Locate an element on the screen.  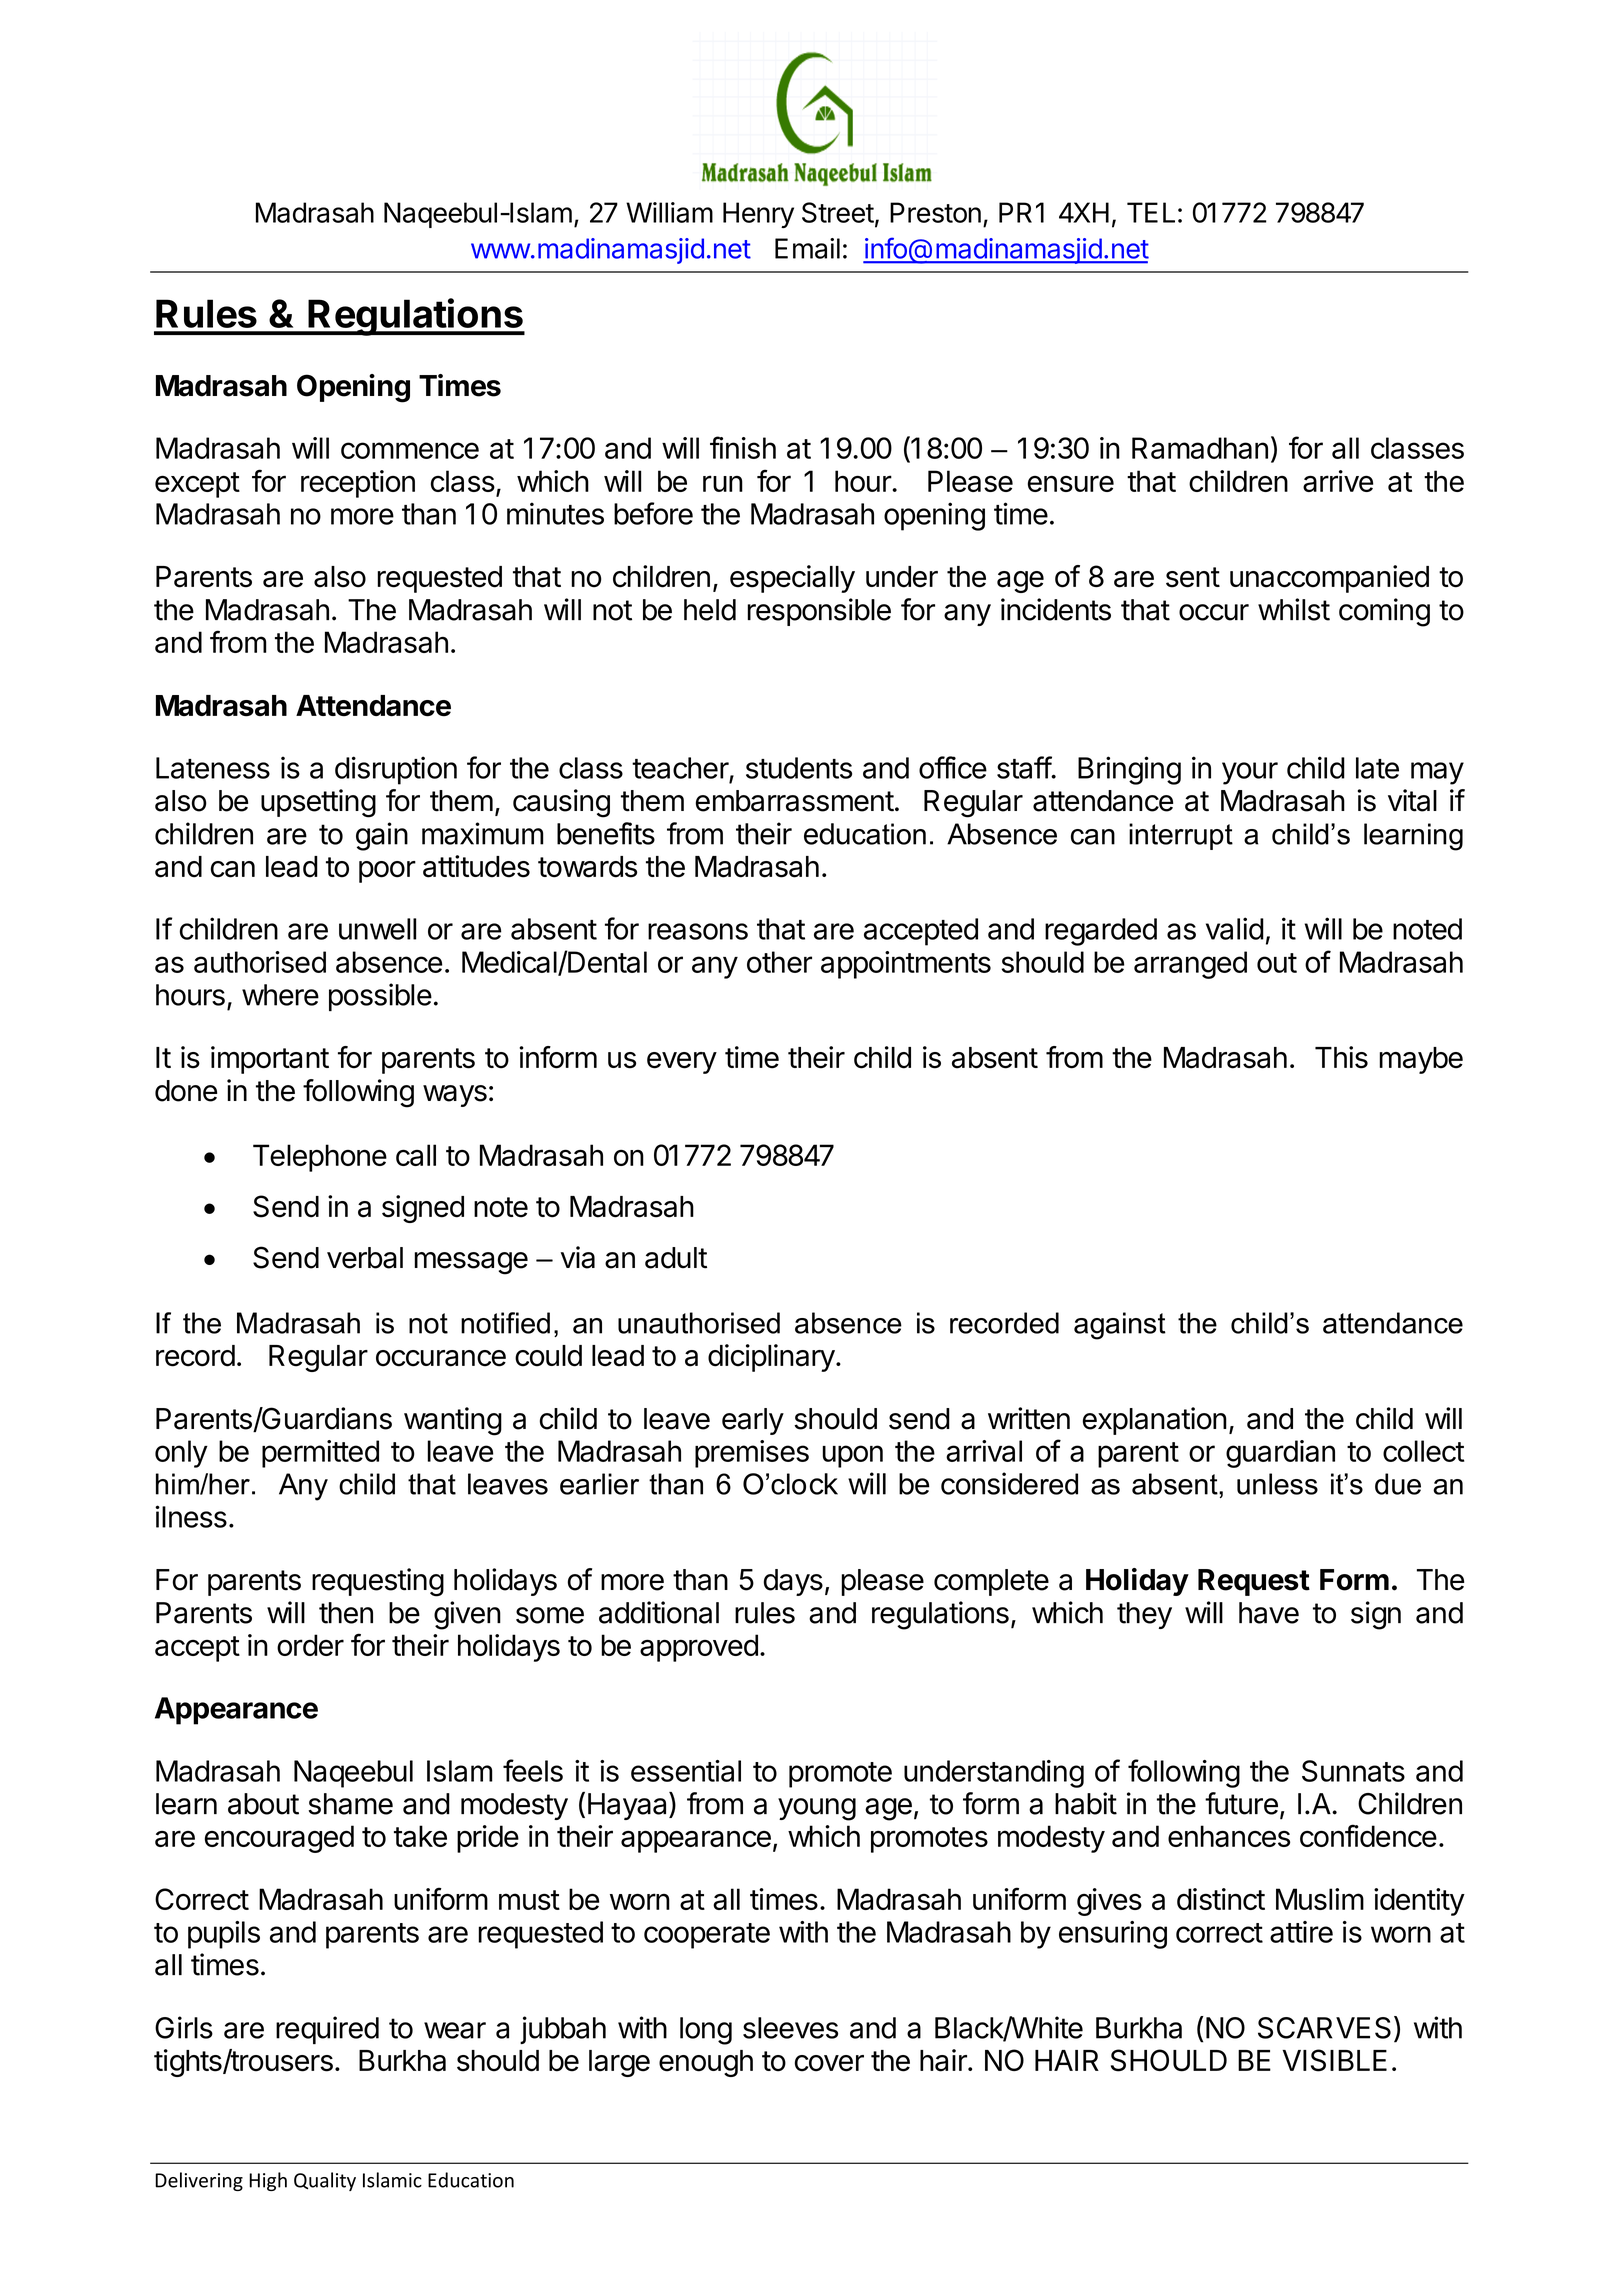
Email is located at coordinates (807, 248).
